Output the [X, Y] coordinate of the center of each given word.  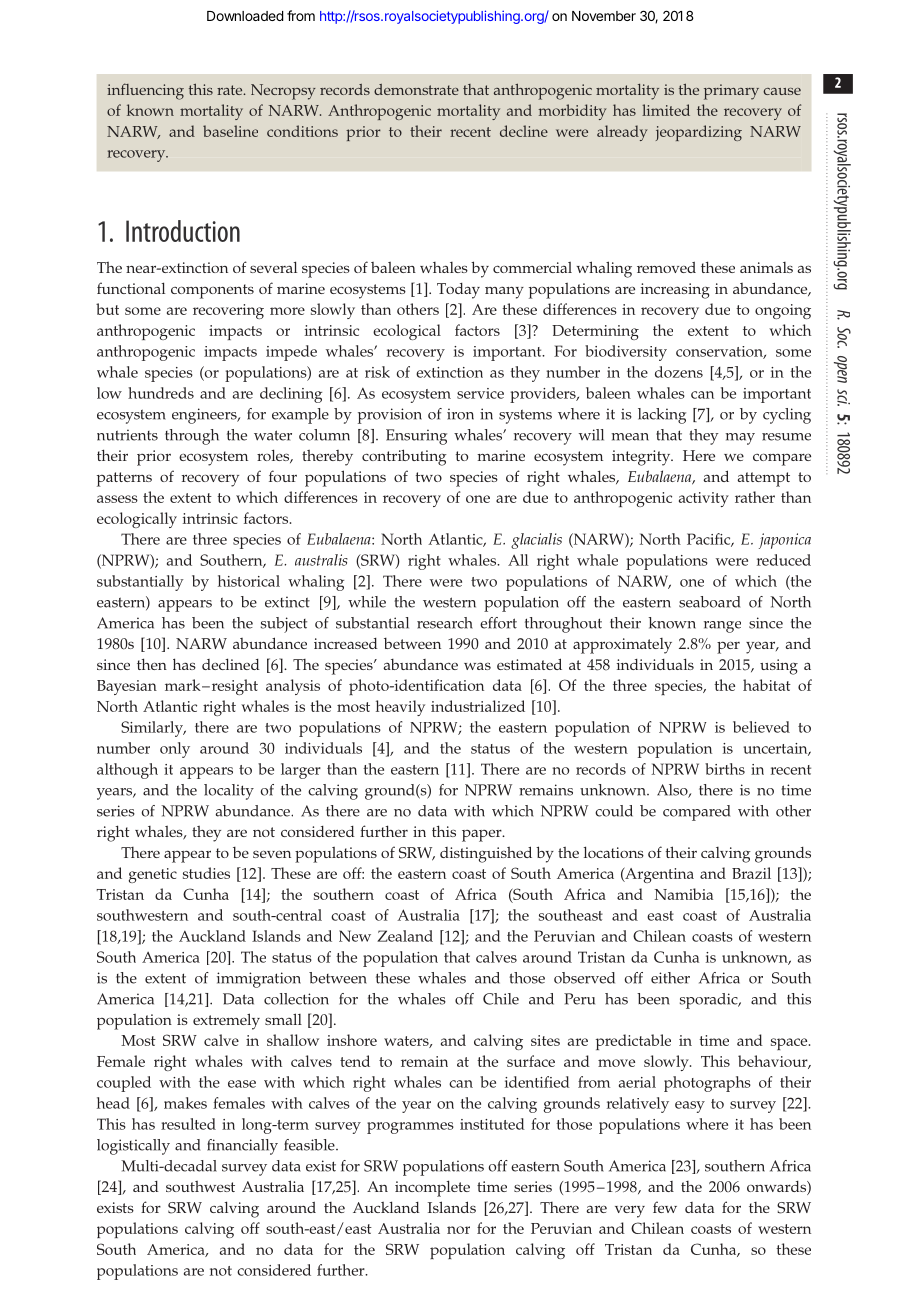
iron [460, 414]
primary [731, 92]
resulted [188, 1124]
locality [229, 792]
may [740, 439]
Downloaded [245, 16]
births [725, 769]
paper [483, 836]
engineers [205, 416]
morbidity [573, 112]
